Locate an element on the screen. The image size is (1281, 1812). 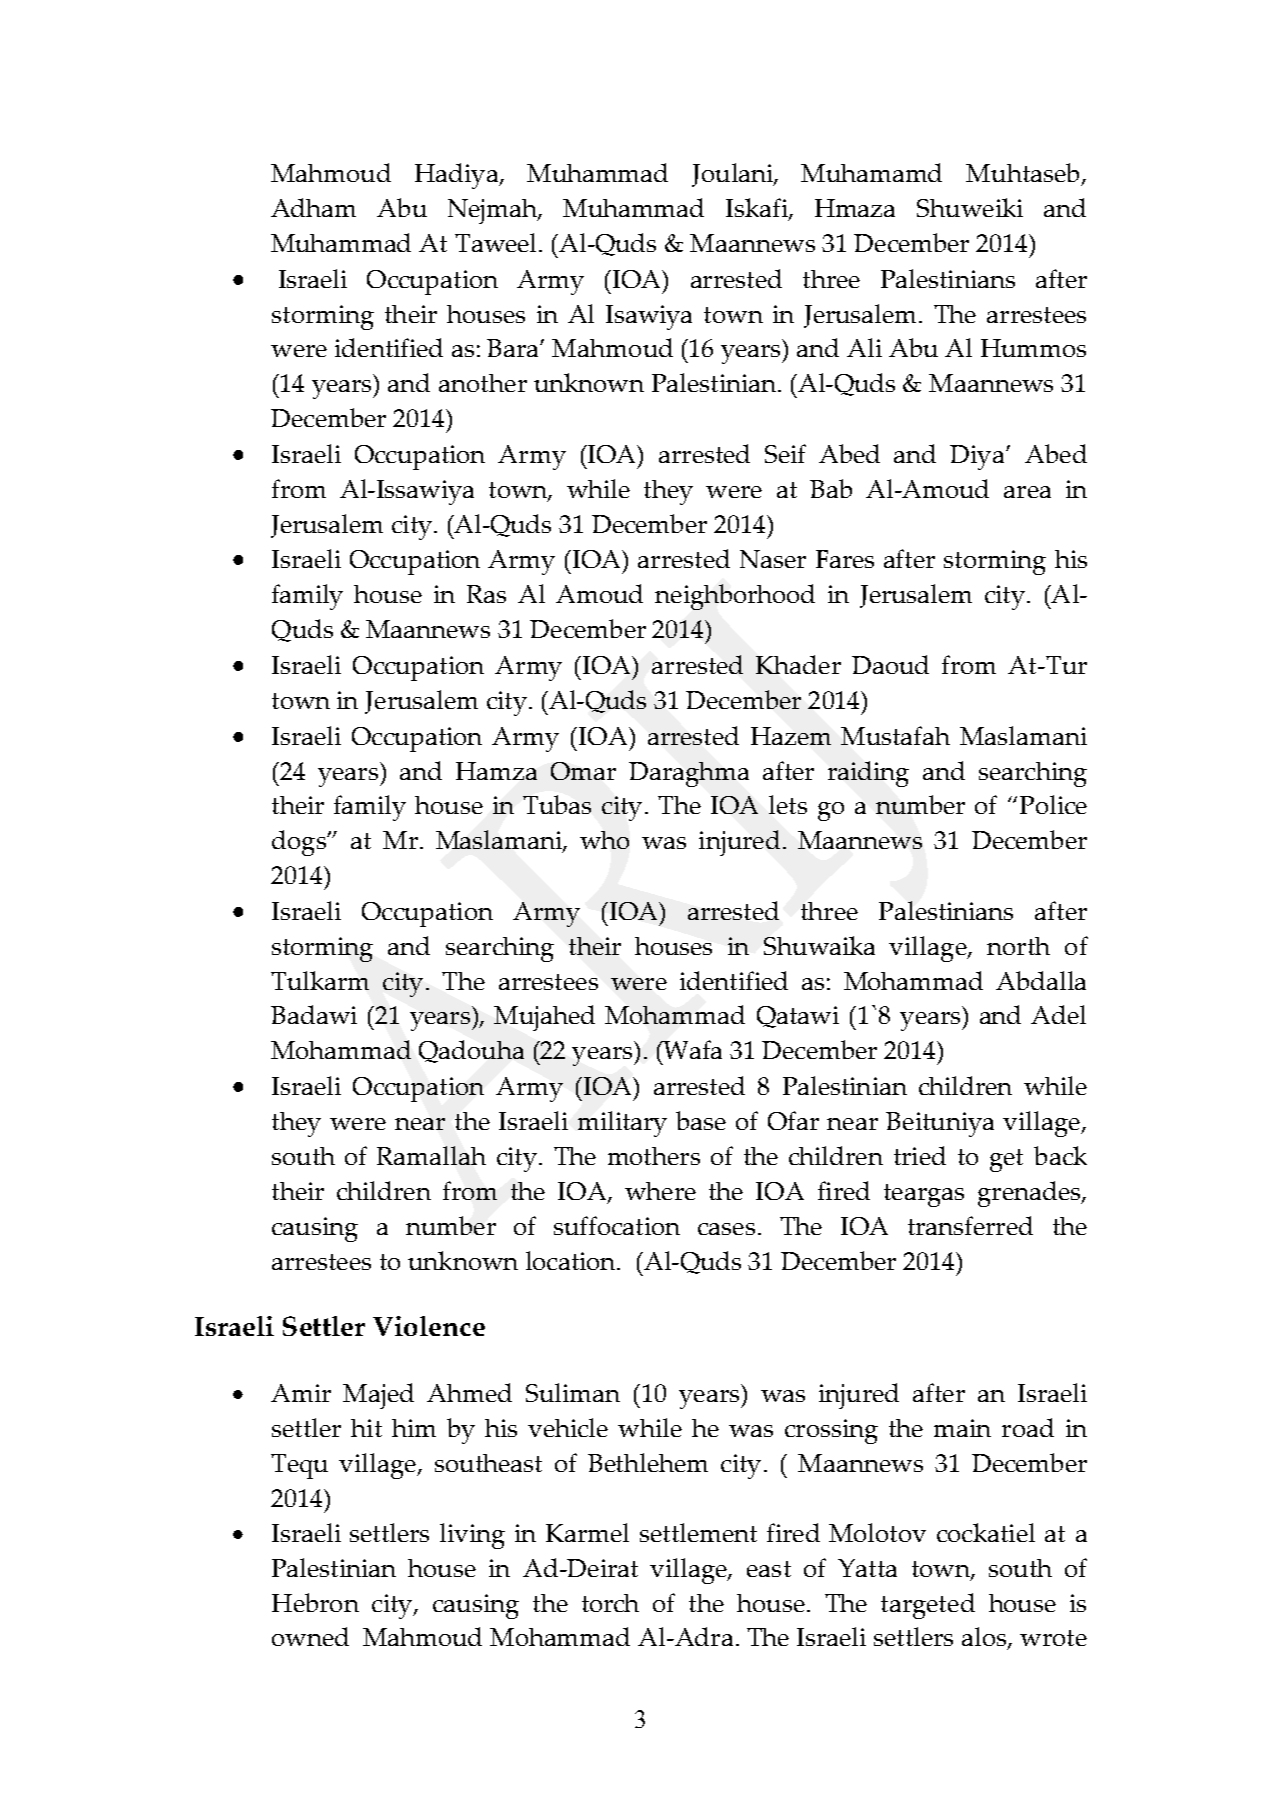
tried is located at coordinates (920, 1155).
